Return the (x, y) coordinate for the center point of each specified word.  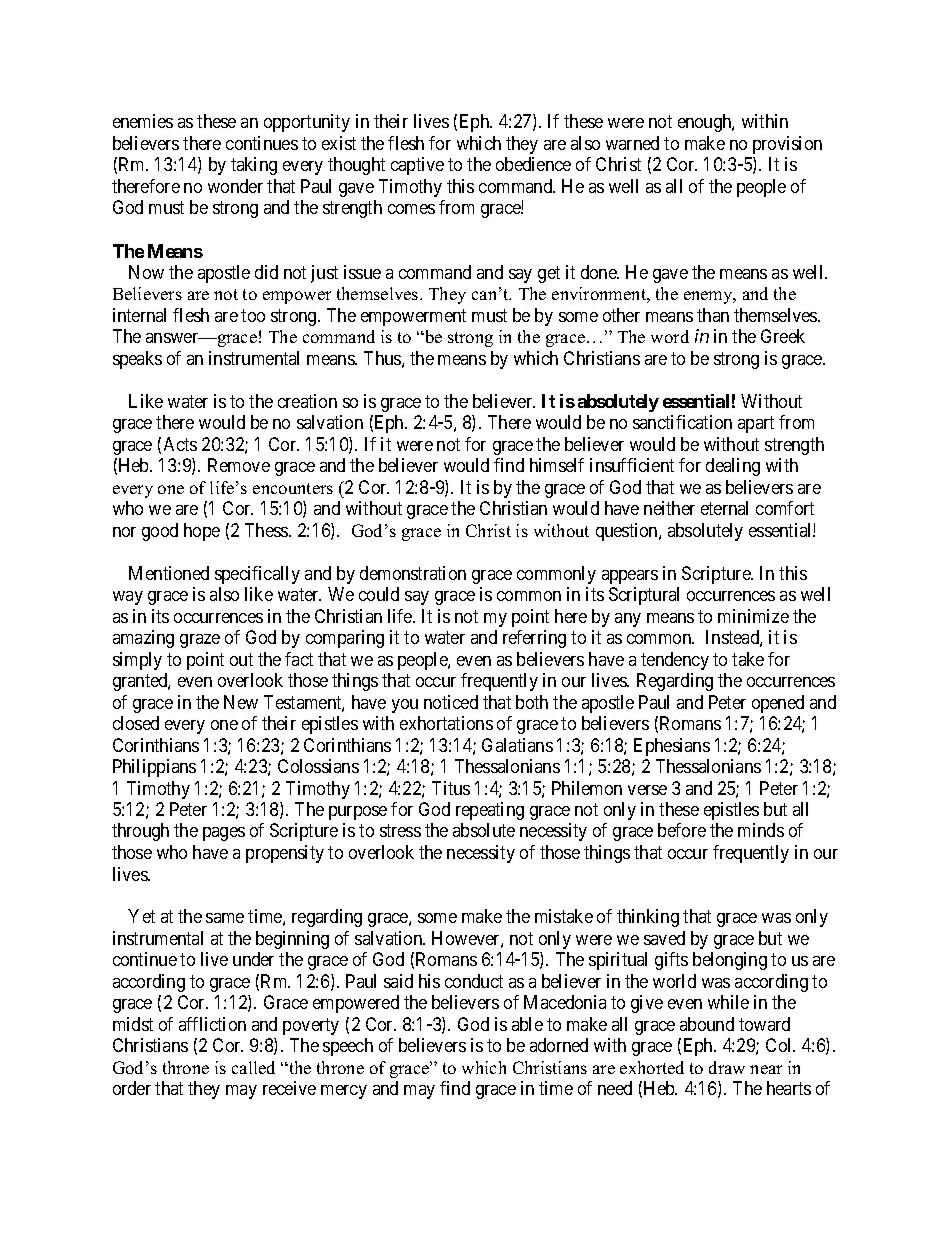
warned (632, 143)
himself (557, 465)
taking (254, 166)
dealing (733, 467)
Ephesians (672, 747)
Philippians (154, 768)
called (253, 1067)
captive (417, 166)
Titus (451, 788)
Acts (180, 444)
